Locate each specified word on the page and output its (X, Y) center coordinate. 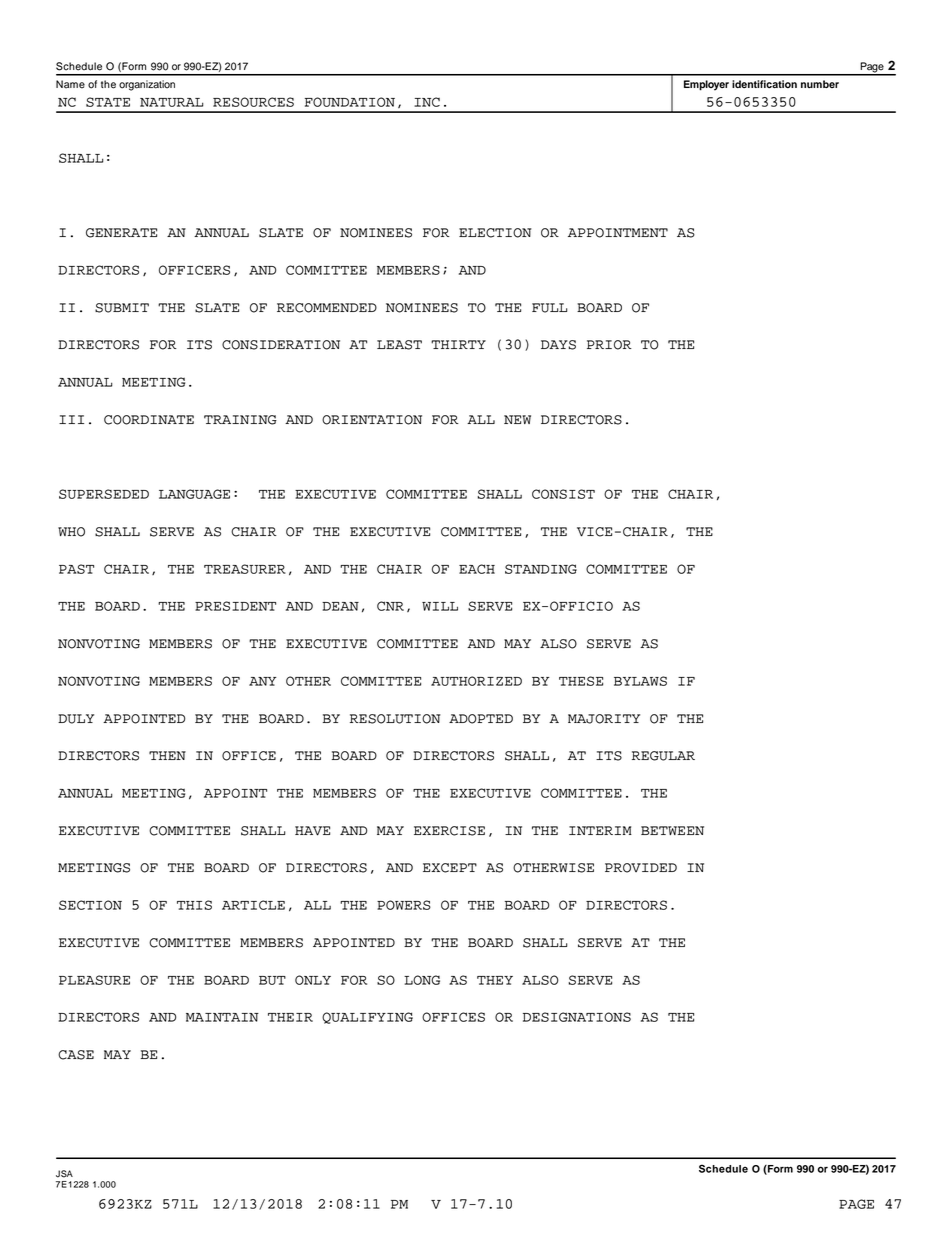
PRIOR (609, 345)
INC (427, 102)
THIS (194, 905)
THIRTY (458, 344)
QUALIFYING (367, 1018)
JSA (64, 1174)
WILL (440, 606)
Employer (706, 85)
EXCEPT (450, 868)
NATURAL (171, 102)
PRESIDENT (235, 606)
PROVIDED (641, 868)
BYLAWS (640, 681)
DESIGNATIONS (577, 1017)
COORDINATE (149, 420)
